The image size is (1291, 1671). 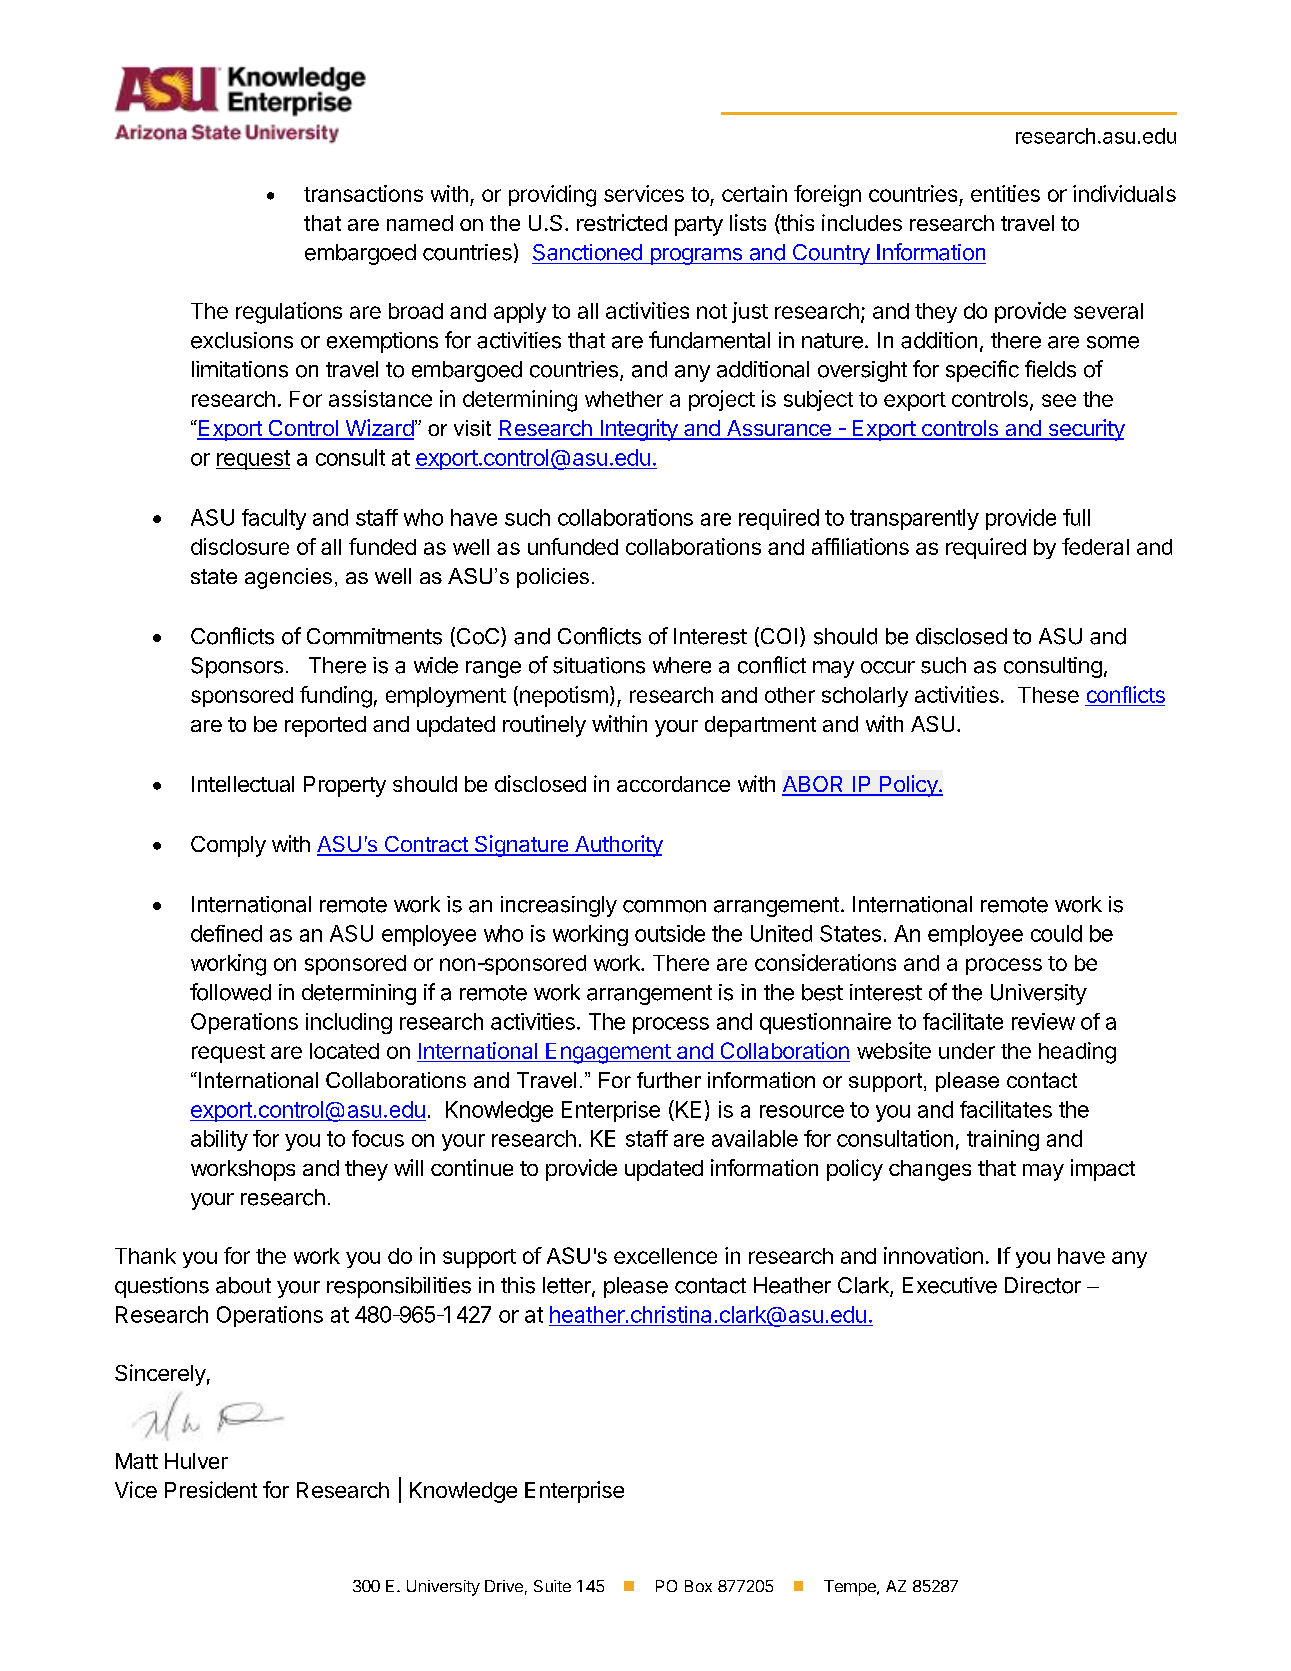 I want to click on excellence, so click(x=665, y=1256).
